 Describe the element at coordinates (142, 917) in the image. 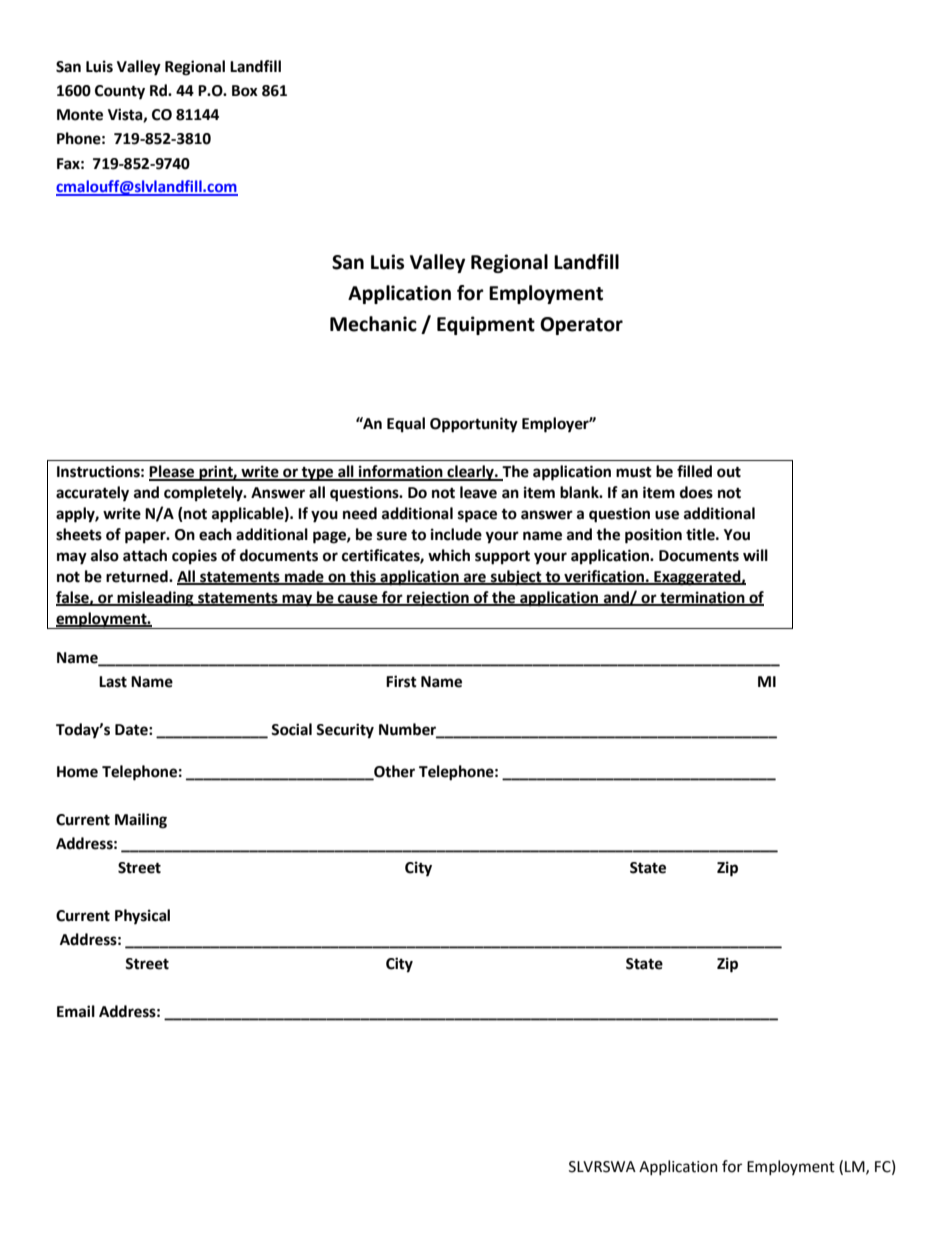

I see `Physical` at that location.
